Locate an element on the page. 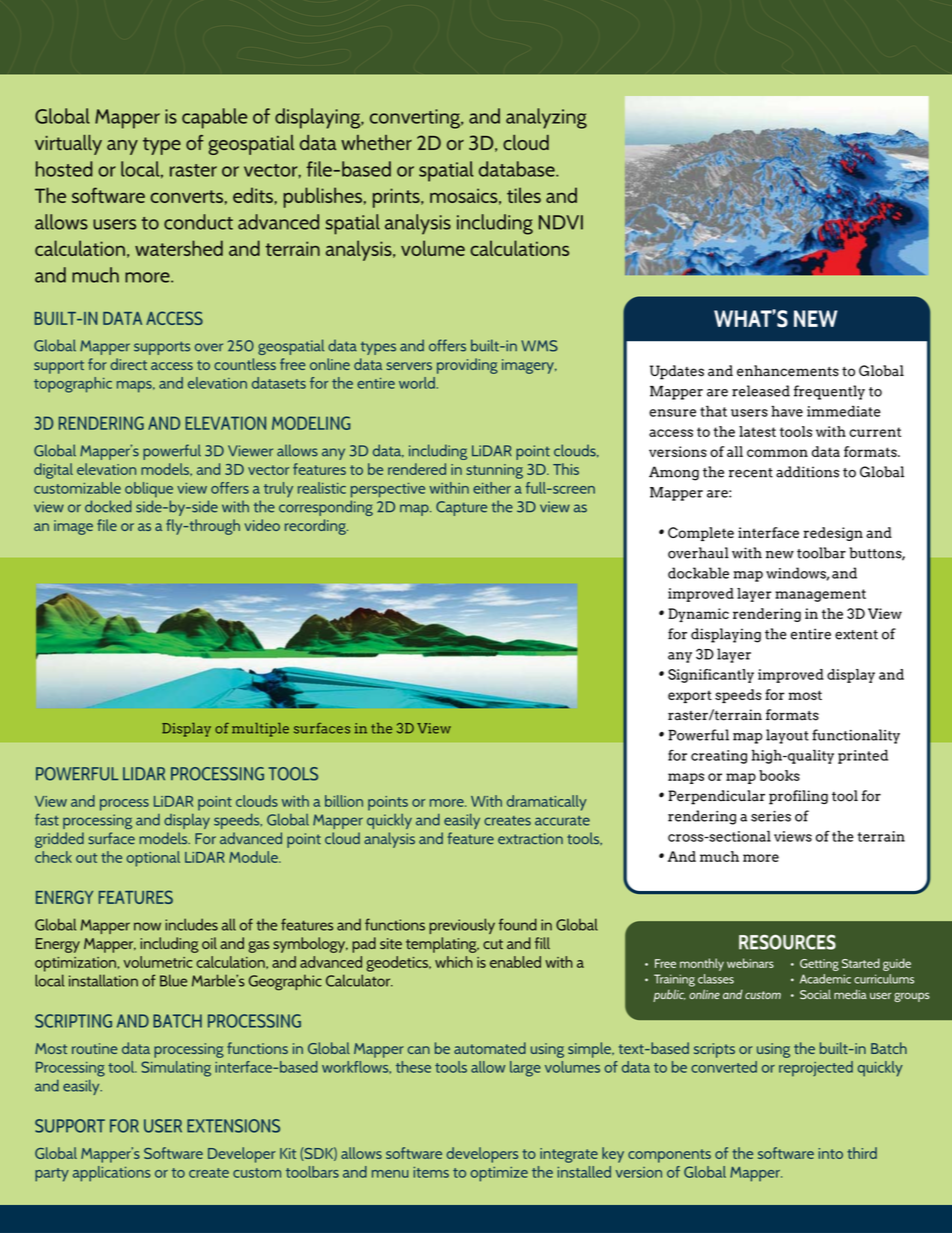 This document has height=1233, width=952. extraction is located at coordinates (530, 839).
